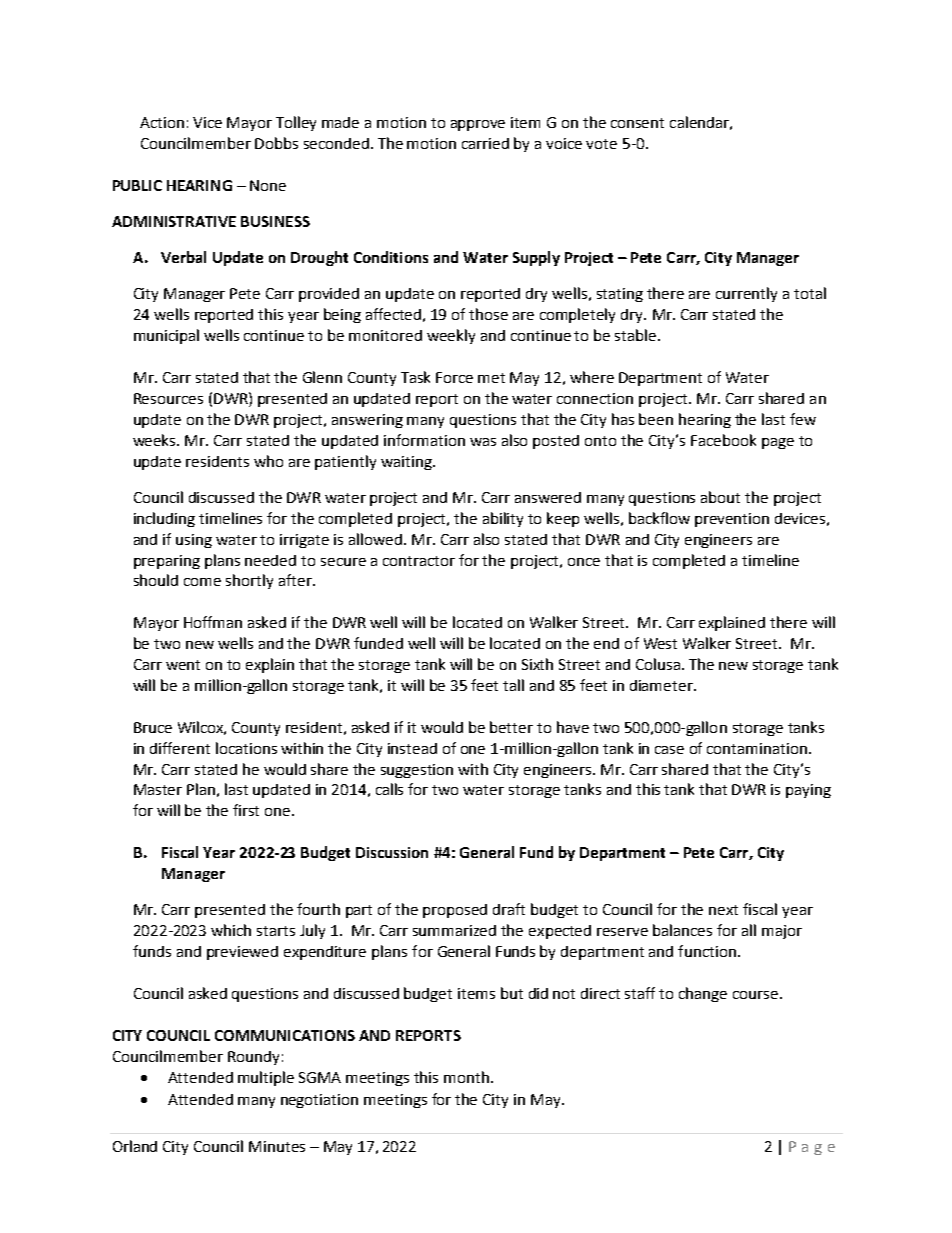 The height and width of the screenshot is (1233, 952). What do you see at coordinates (703, 994) in the screenshot?
I see `change` at bounding box center [703, 994].
